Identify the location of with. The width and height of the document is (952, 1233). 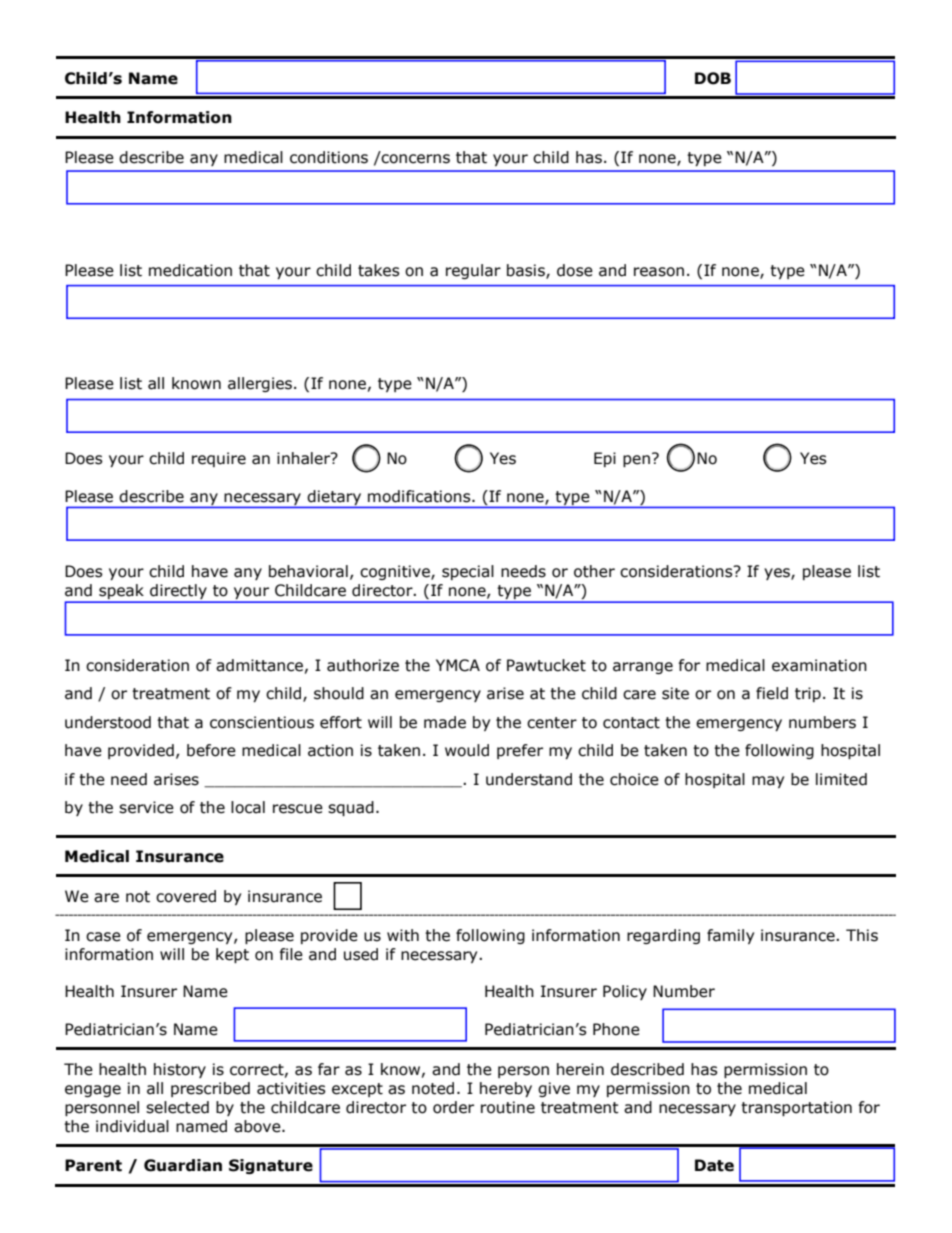
(403, 935).
